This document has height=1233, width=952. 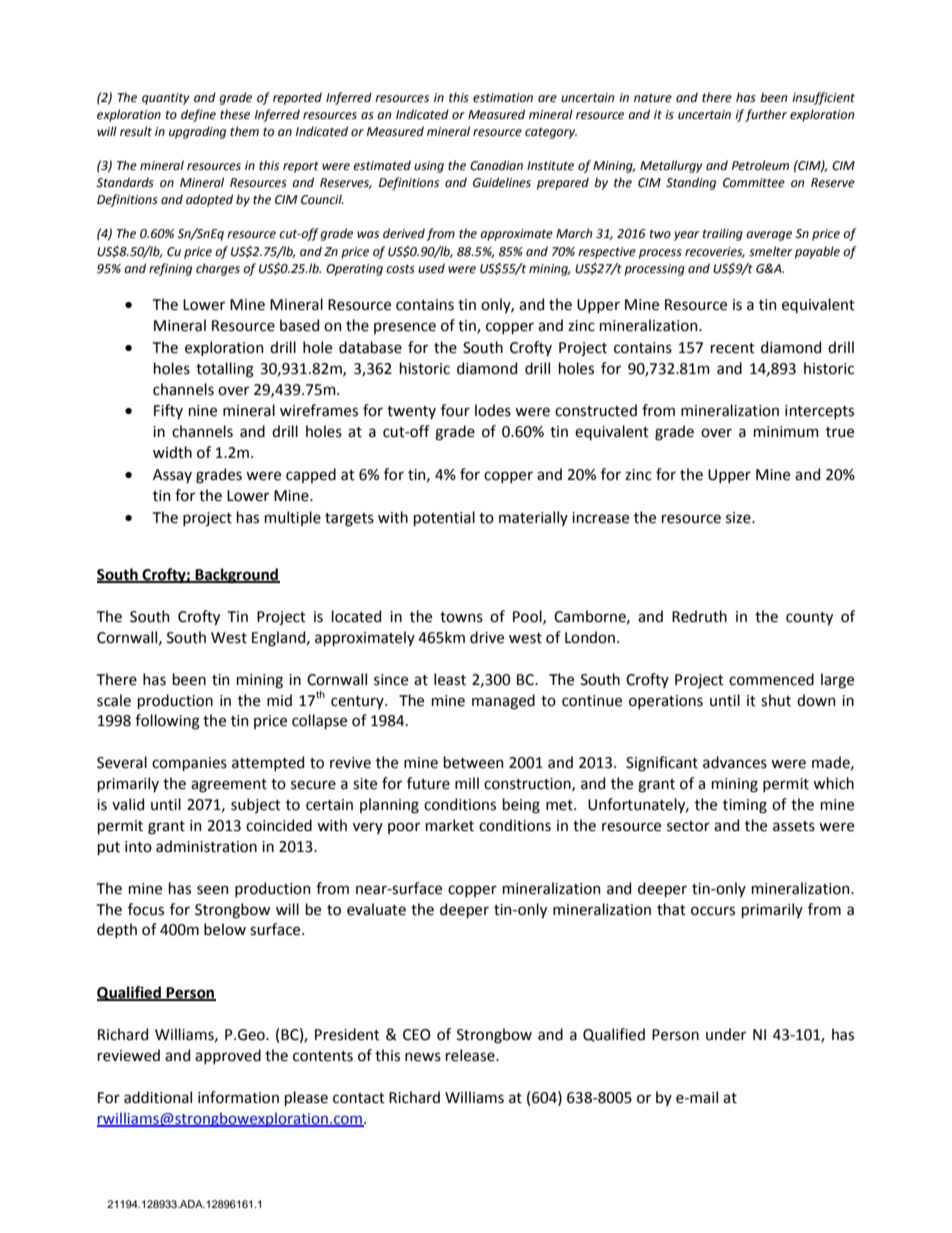 What do you see at coordinates (197, 132) in the document?
I see `upgrading` at bounding box center [197, 132].
